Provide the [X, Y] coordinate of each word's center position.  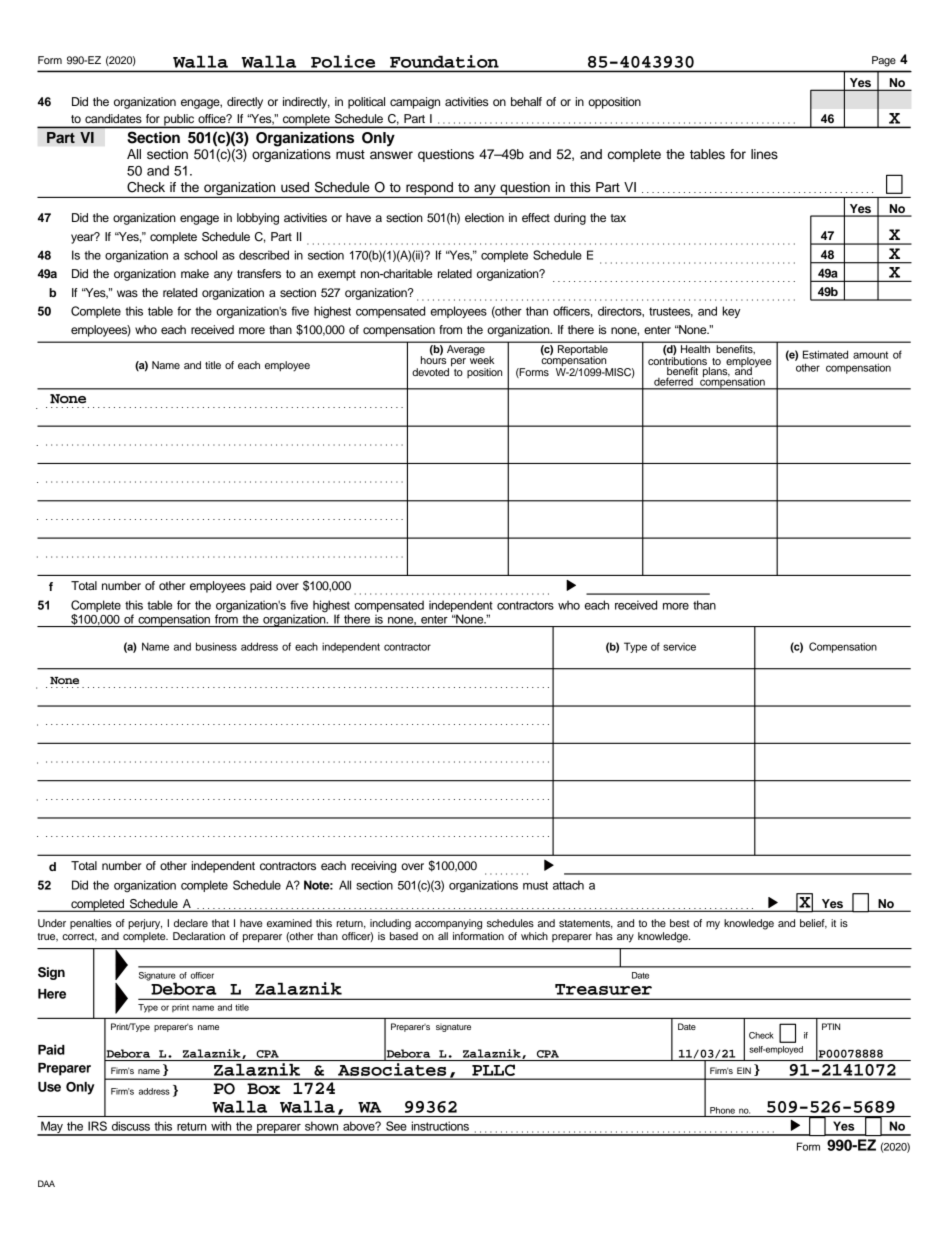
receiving [373, 867]
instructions [440, 1126]
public [179, 121]
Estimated [825, 354]
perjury [145, 924]
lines [764, 154]
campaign [415, 103]
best [680, 923]
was [127, 293]
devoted [432, 371]
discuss [131, 1126]
